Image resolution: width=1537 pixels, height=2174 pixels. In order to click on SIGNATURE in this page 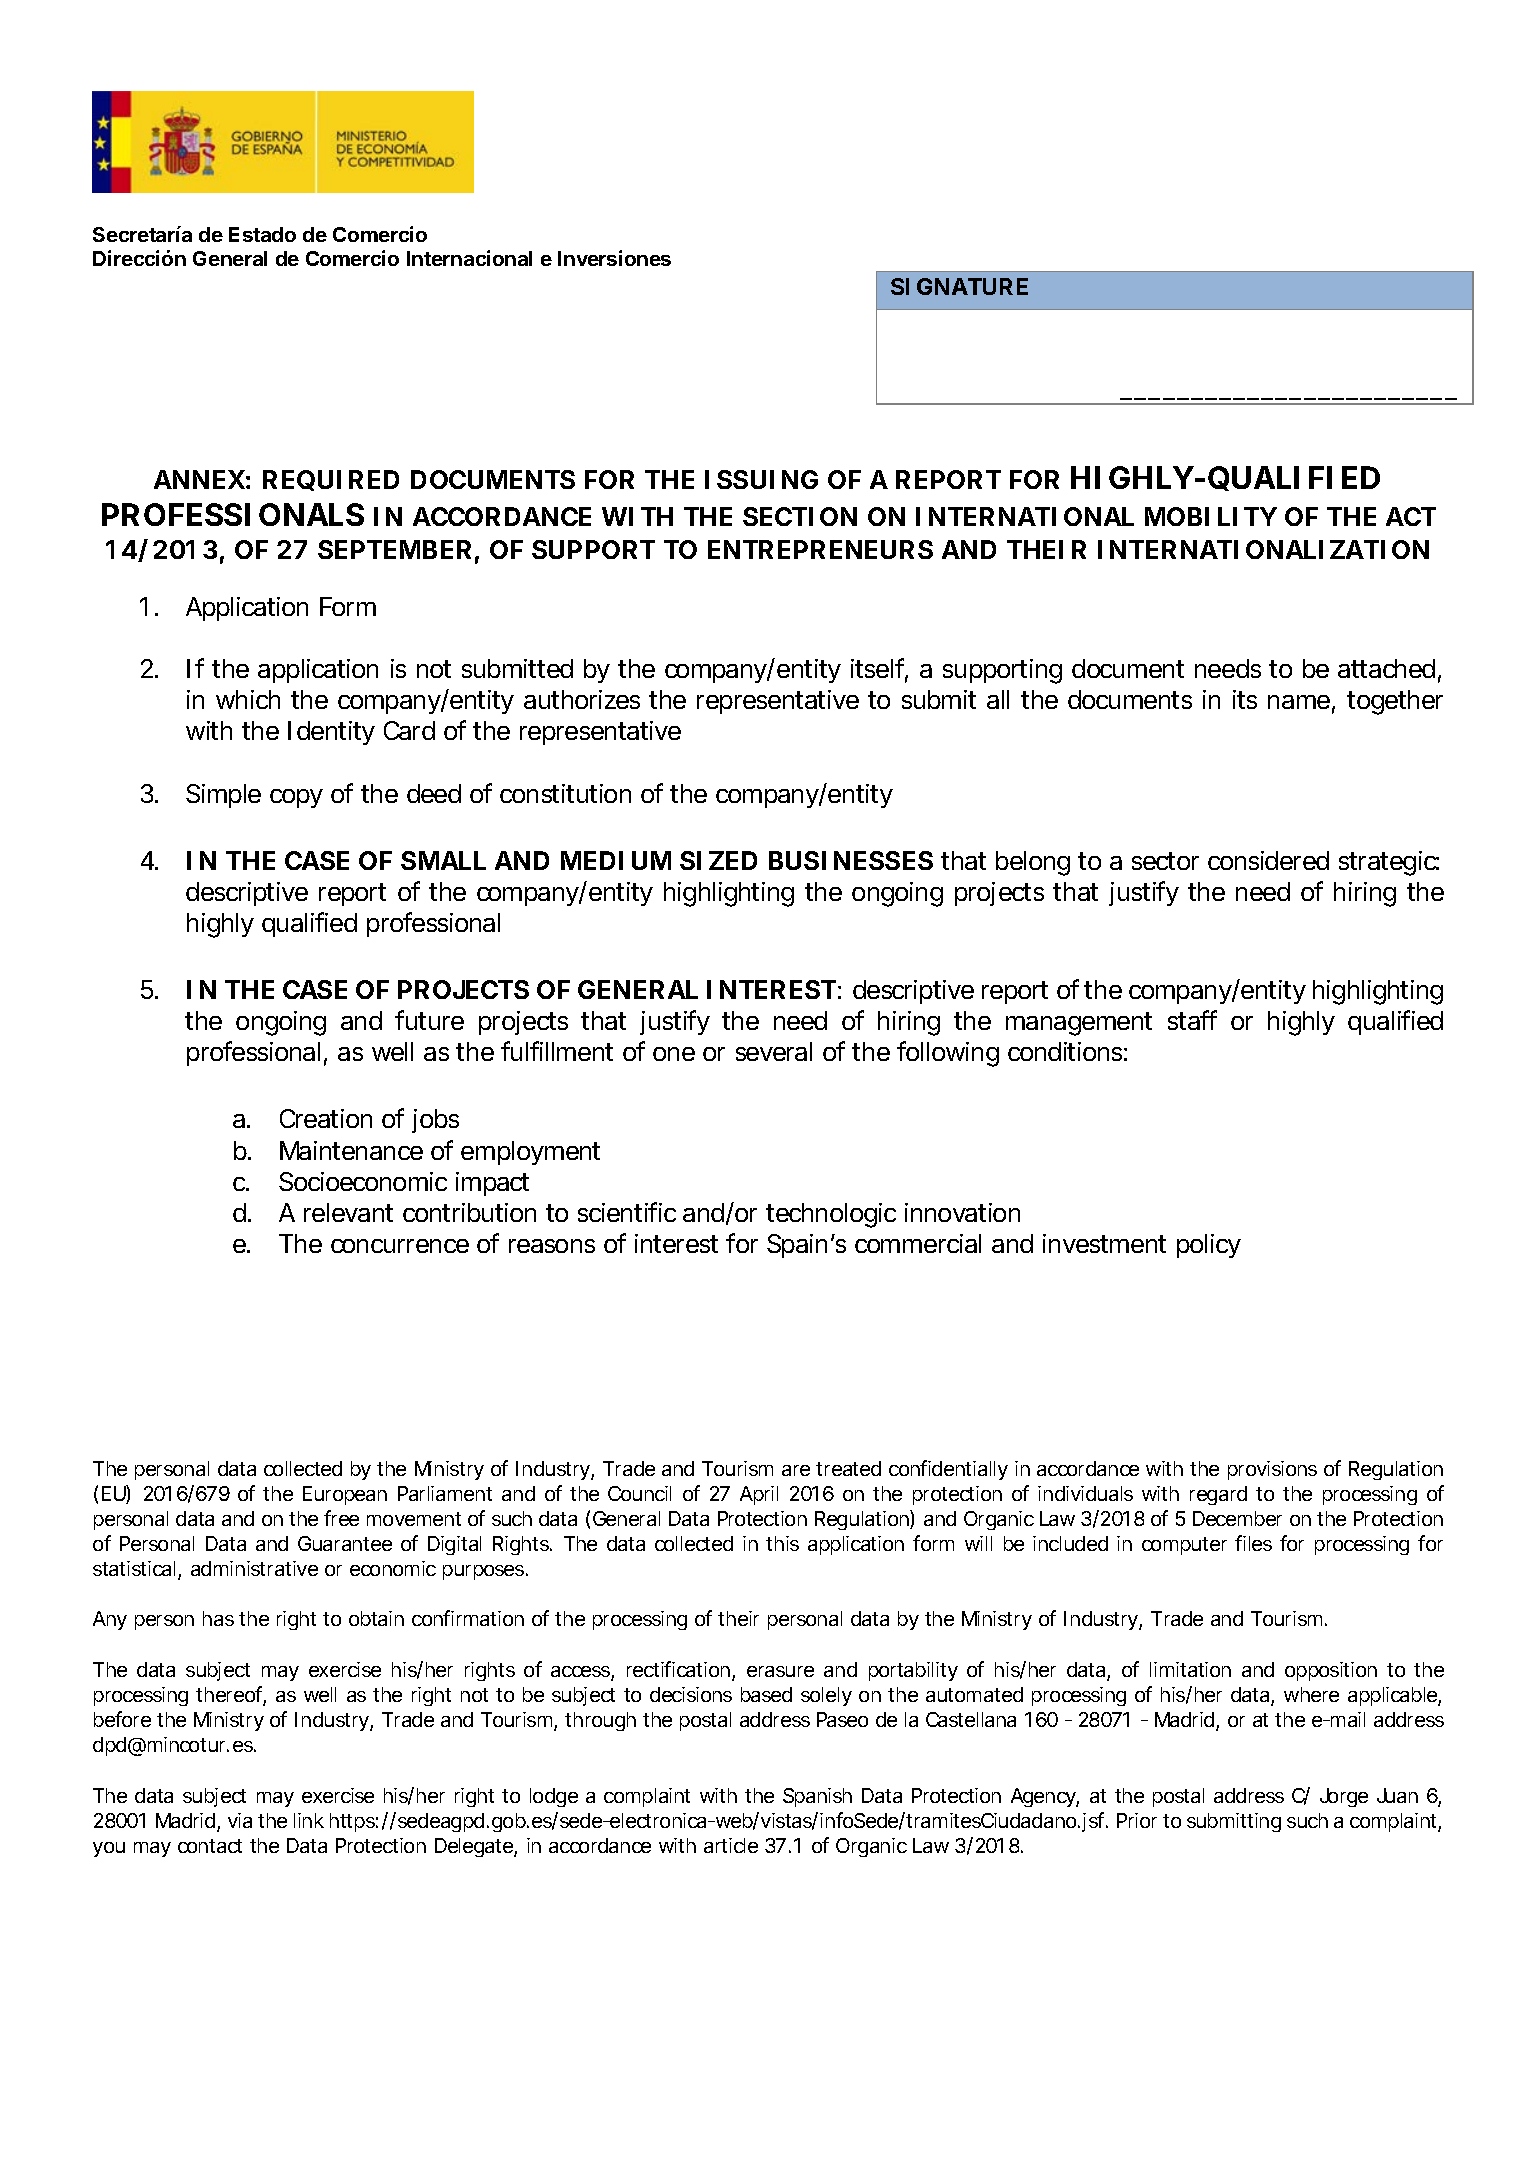, I will do `click(959, 286)`.
